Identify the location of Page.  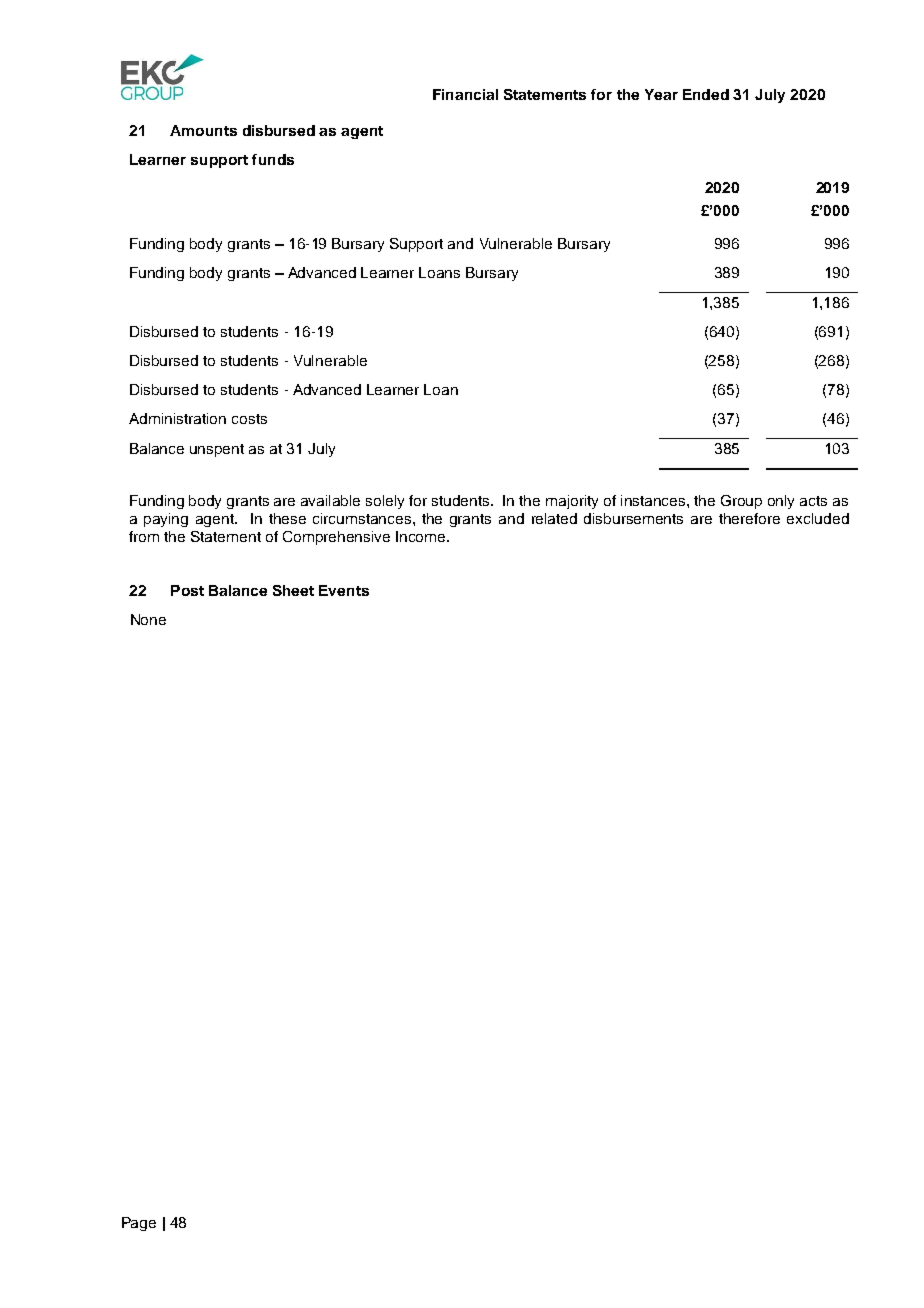
(139, 1224).
